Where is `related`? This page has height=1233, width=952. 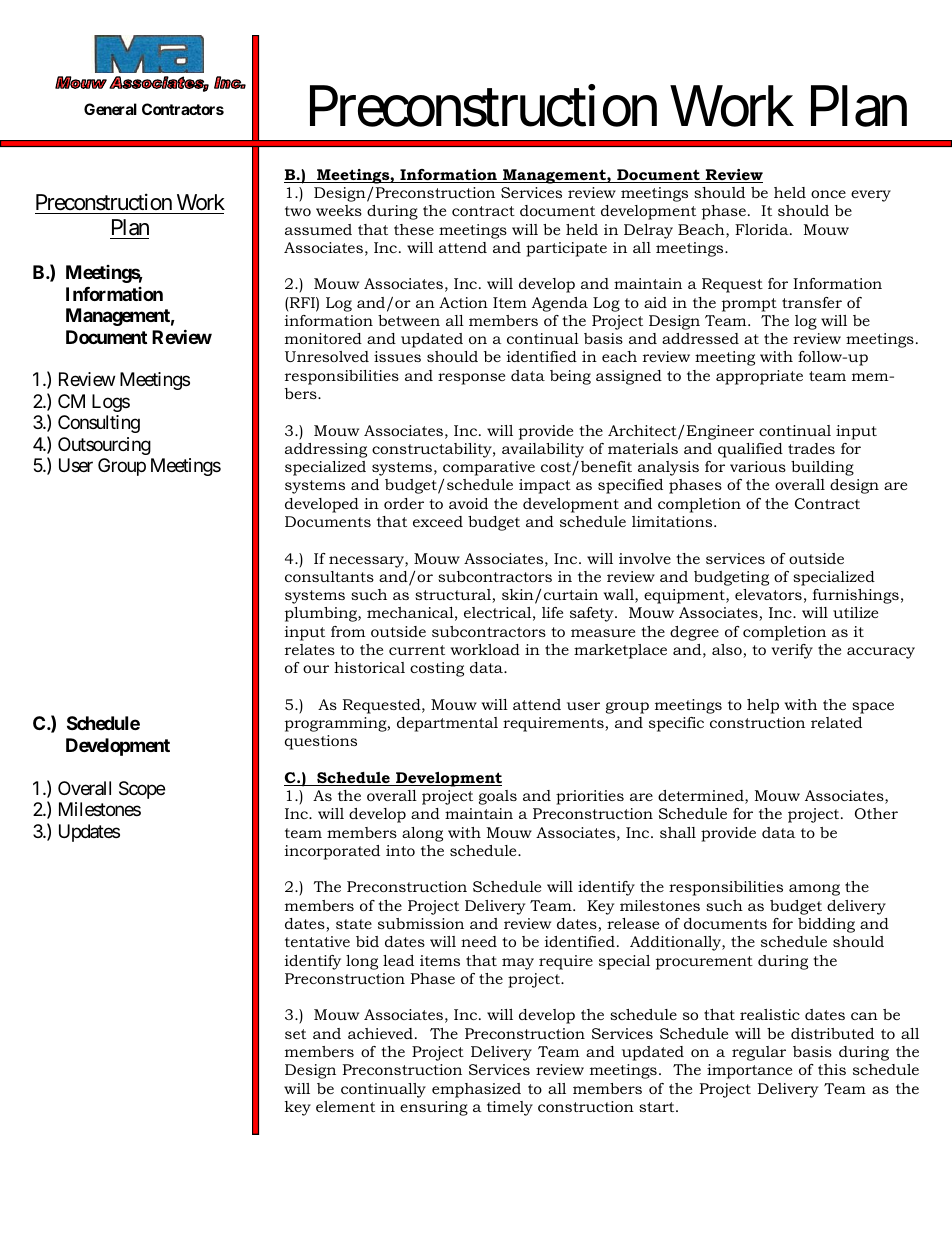
related is located at coordinates (836, 722).
